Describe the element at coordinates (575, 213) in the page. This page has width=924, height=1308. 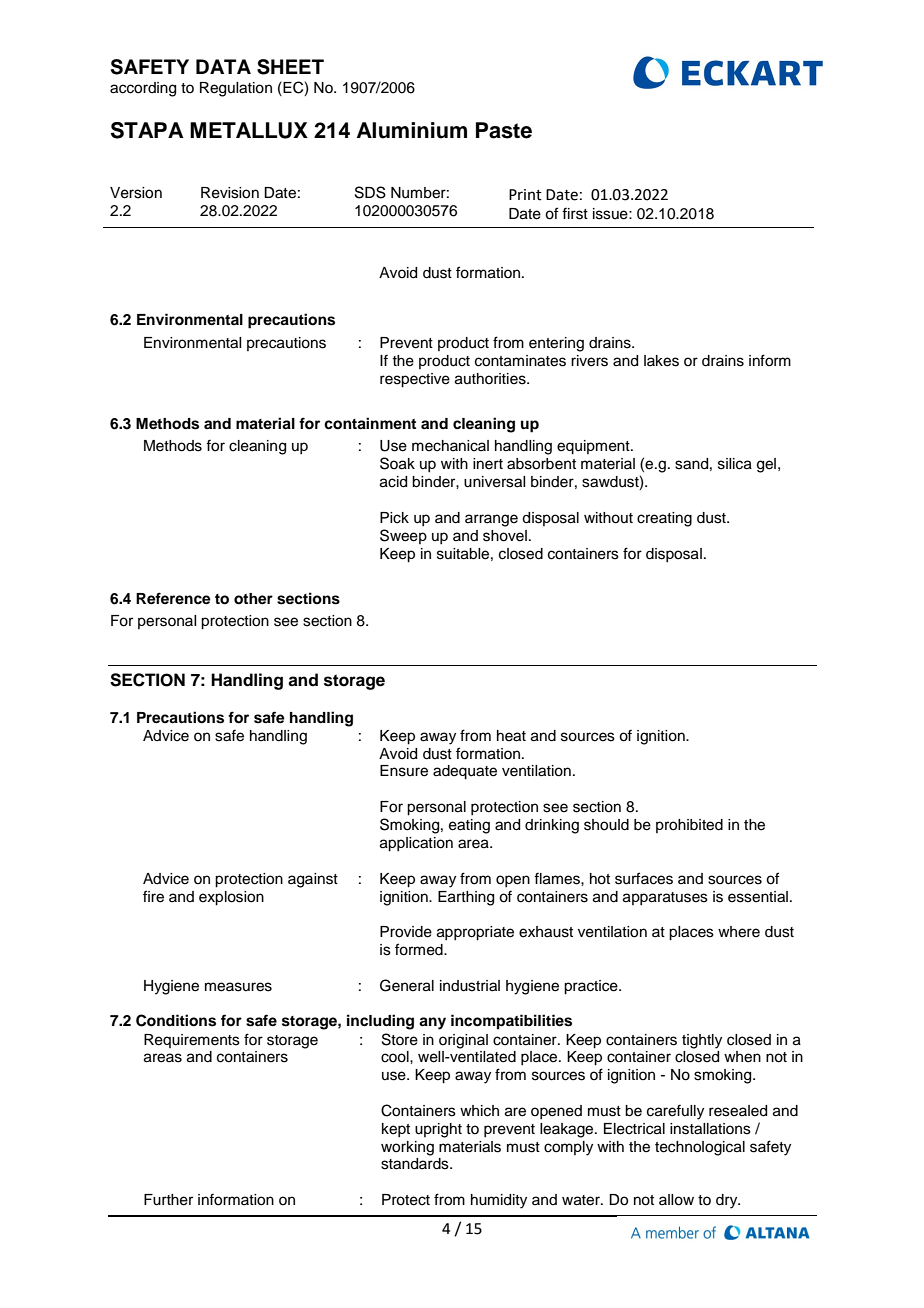
I see `first` at that location.
